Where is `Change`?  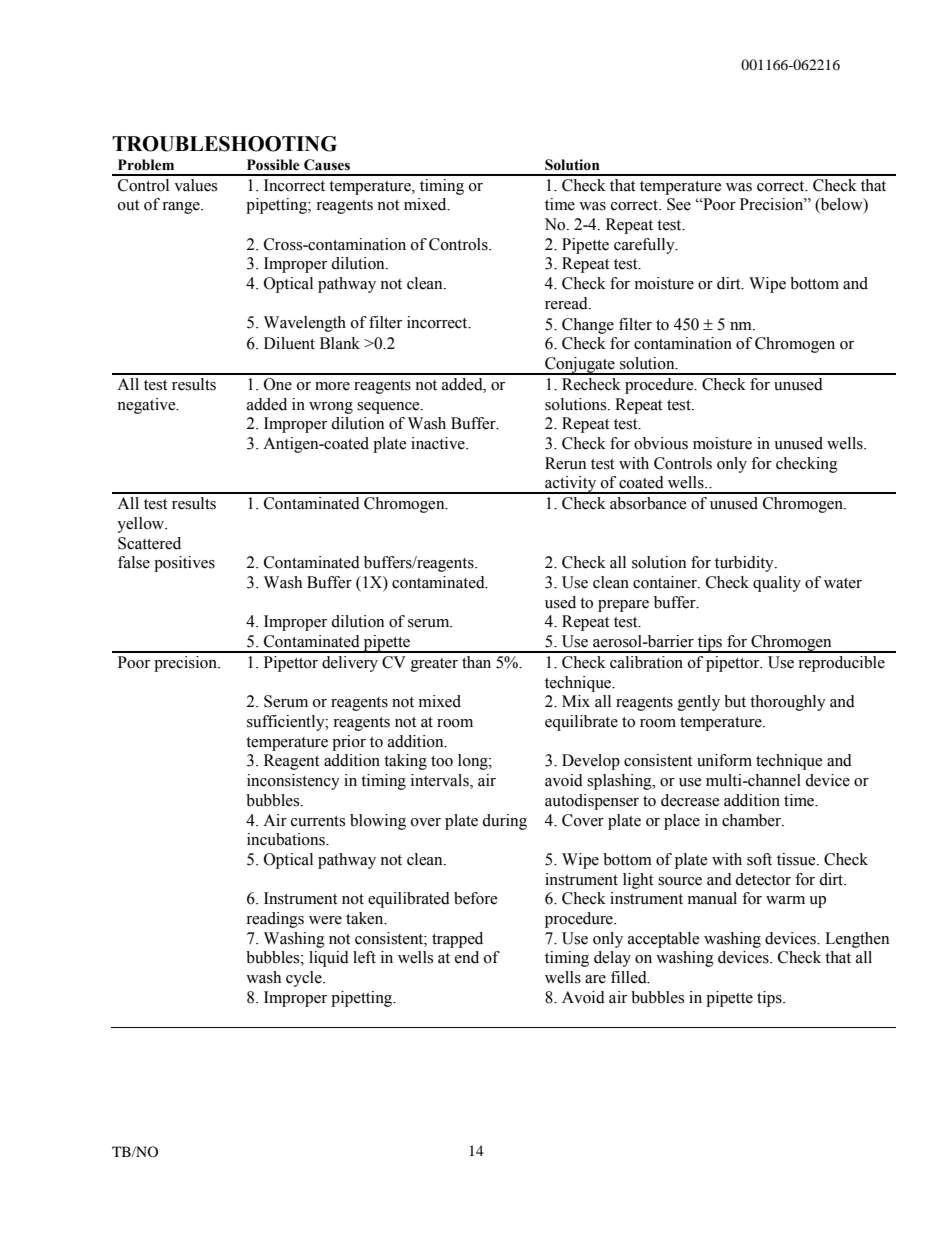
Change is located at coordinates (588, 326).
